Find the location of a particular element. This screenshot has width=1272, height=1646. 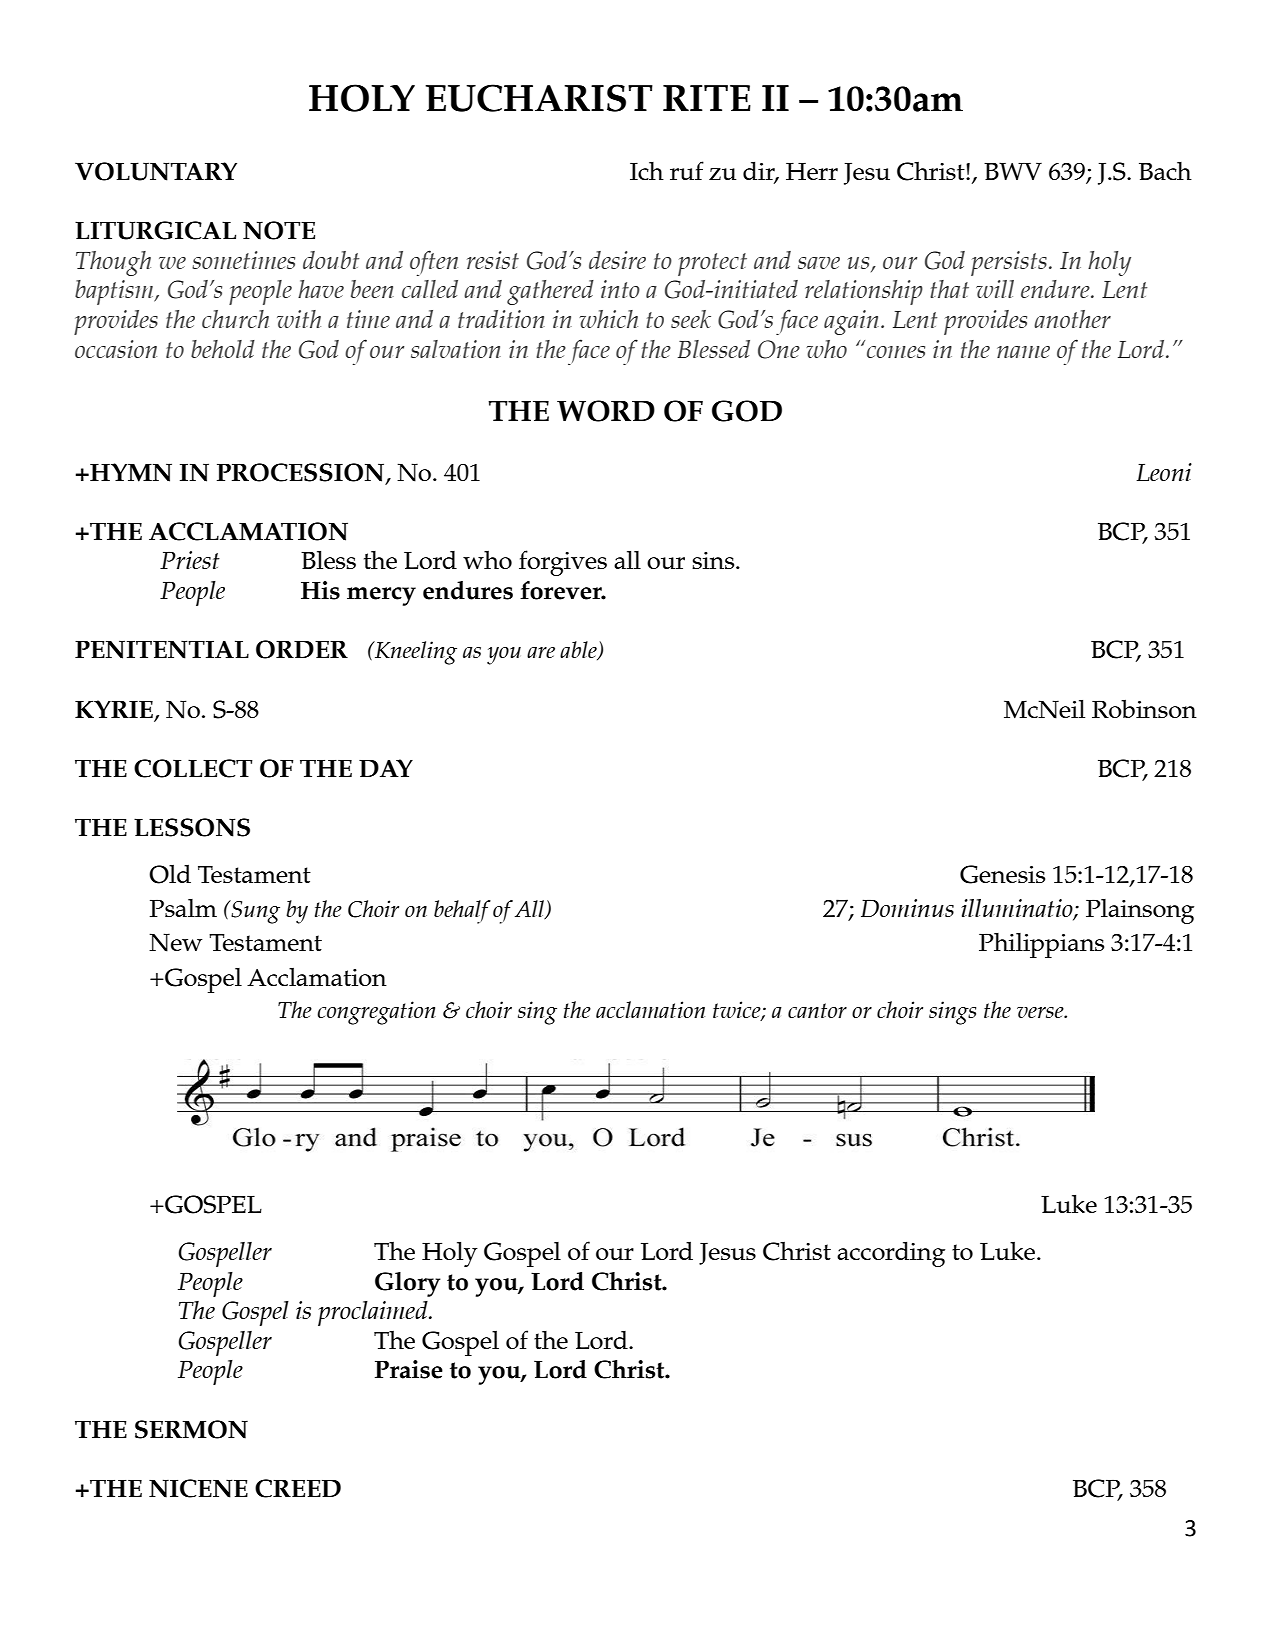

COLLECT is located at coordinates (193, 768).
